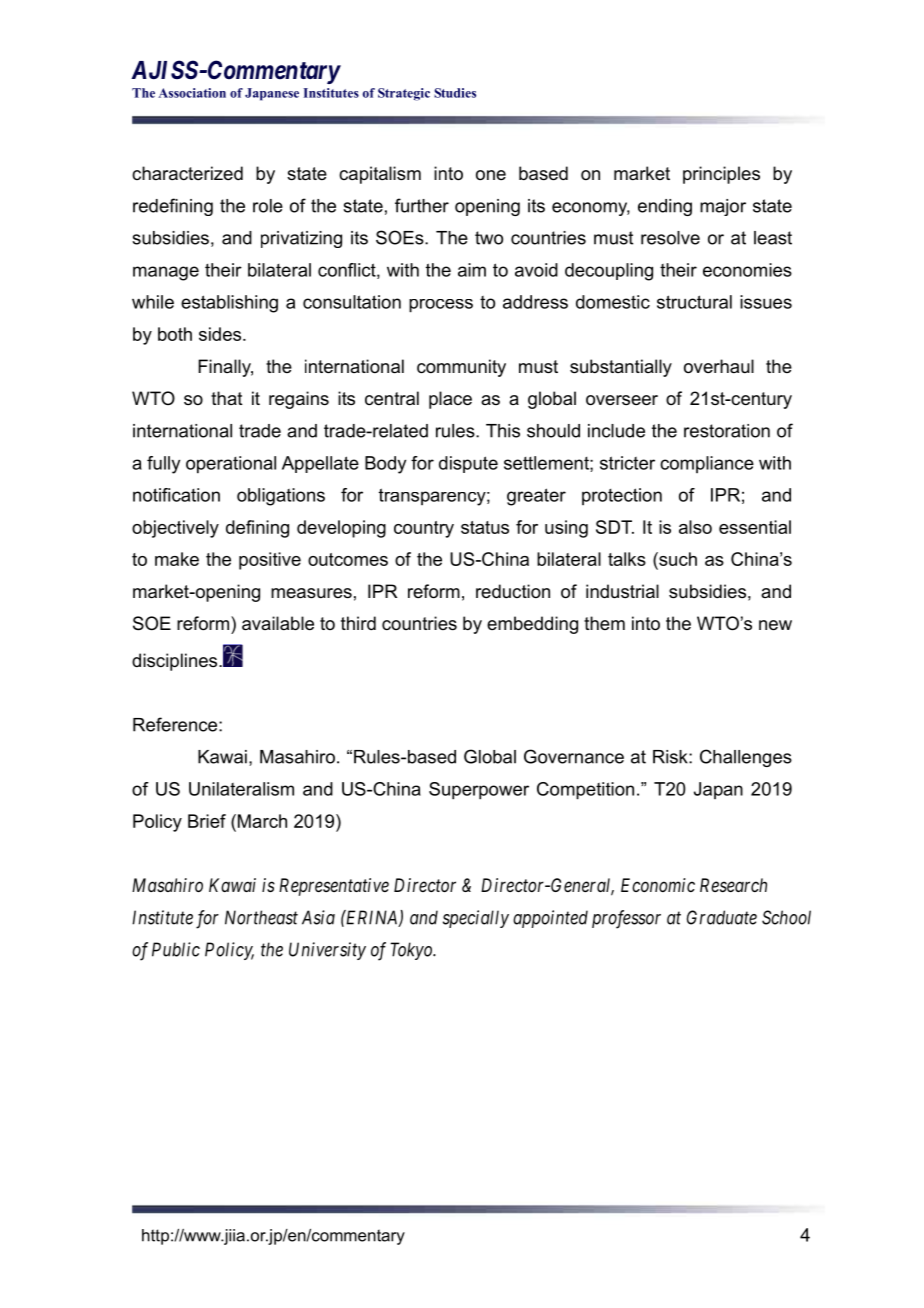  What do you see at coordinates (229, 304) in the document?
I see `establishing` at bounding box center [229, 304].
